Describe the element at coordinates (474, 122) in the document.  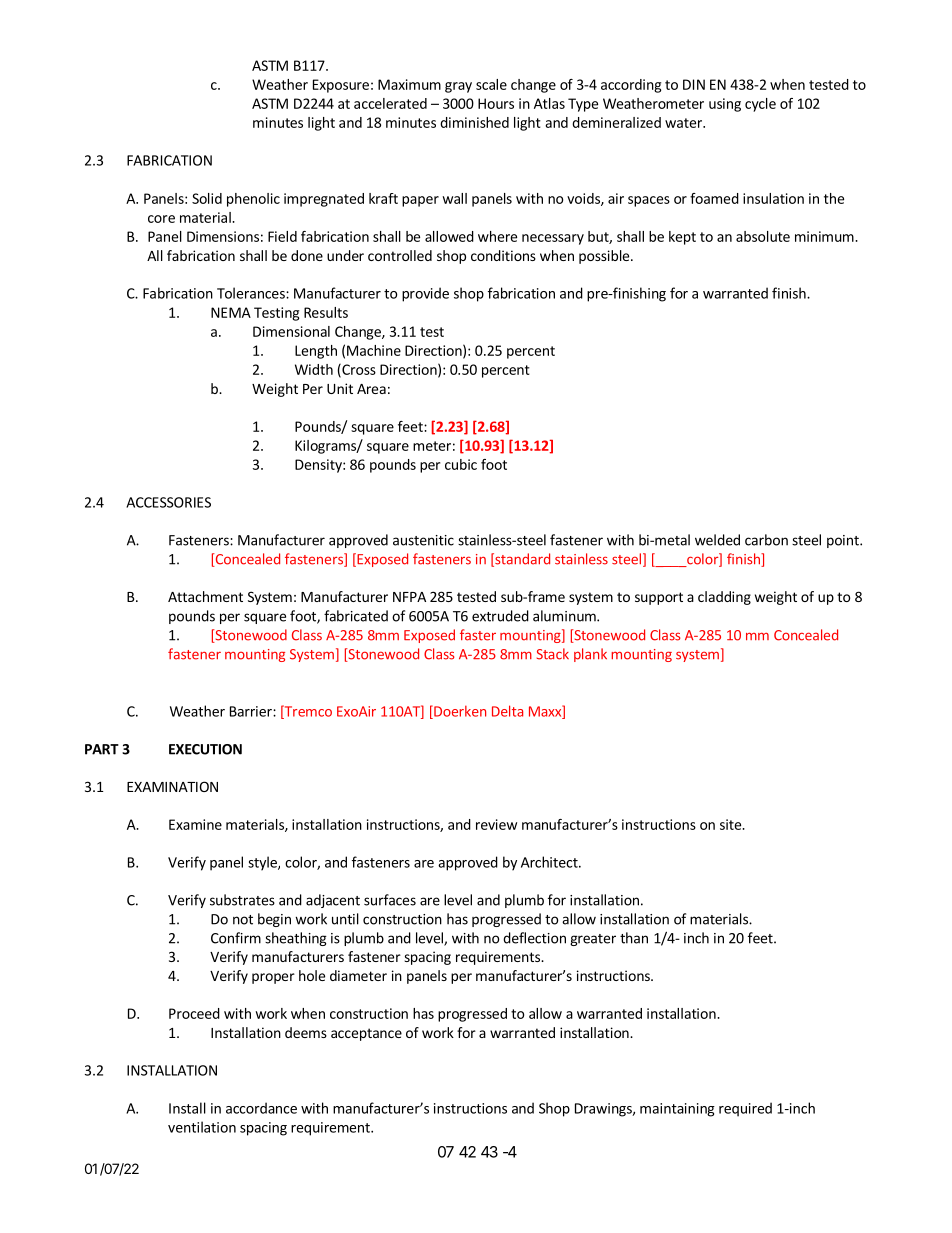
I see `diminished` at that location.
